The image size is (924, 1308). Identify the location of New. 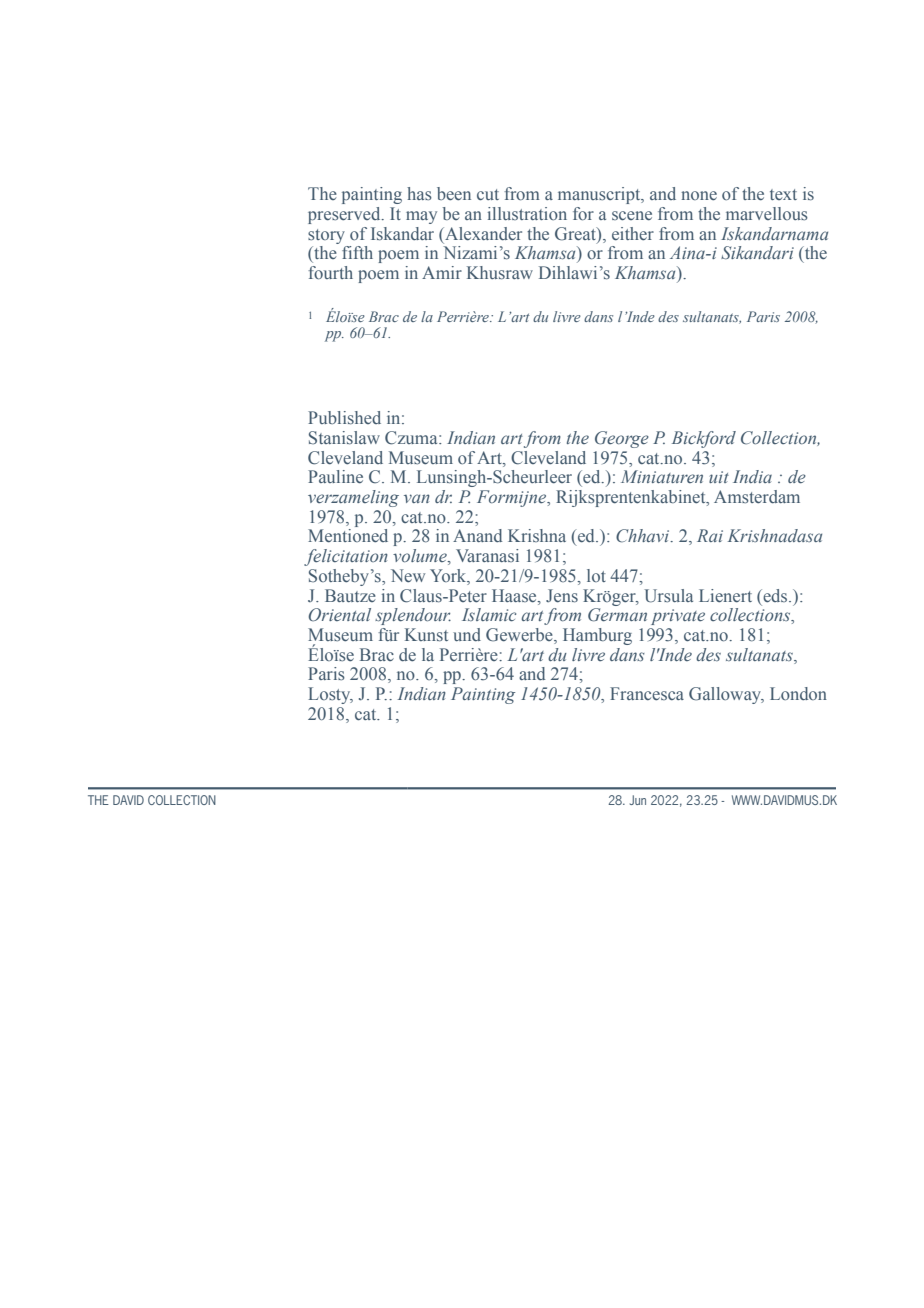
(408, 576).
